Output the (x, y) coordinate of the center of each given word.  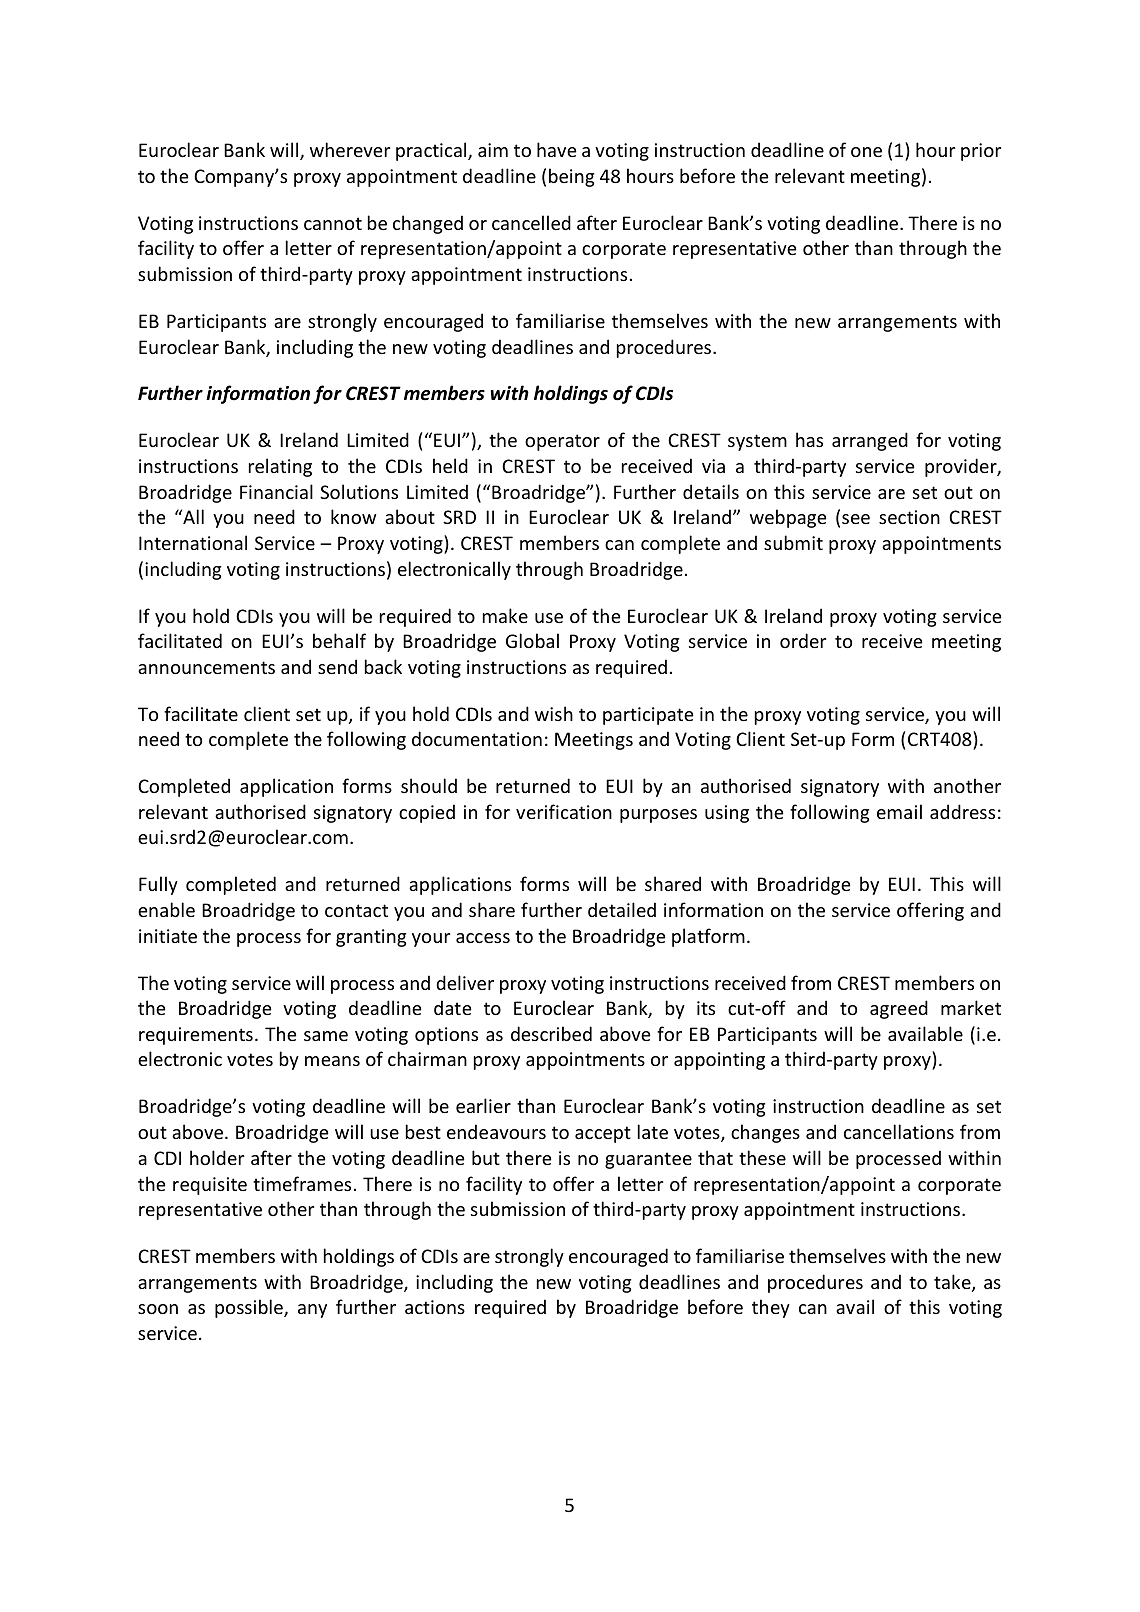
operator (562, 442)
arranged (870, 441)
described (551, 1033)
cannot (333, 223)
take (953, 1283)
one (866, 152)
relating (280, 467)
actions (435, 1307)
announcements (206, 667)
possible (250, 1308)
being (571, 177)
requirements (196, 1036)
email (899, 811)
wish (554, 713)
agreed (899, 1009)
